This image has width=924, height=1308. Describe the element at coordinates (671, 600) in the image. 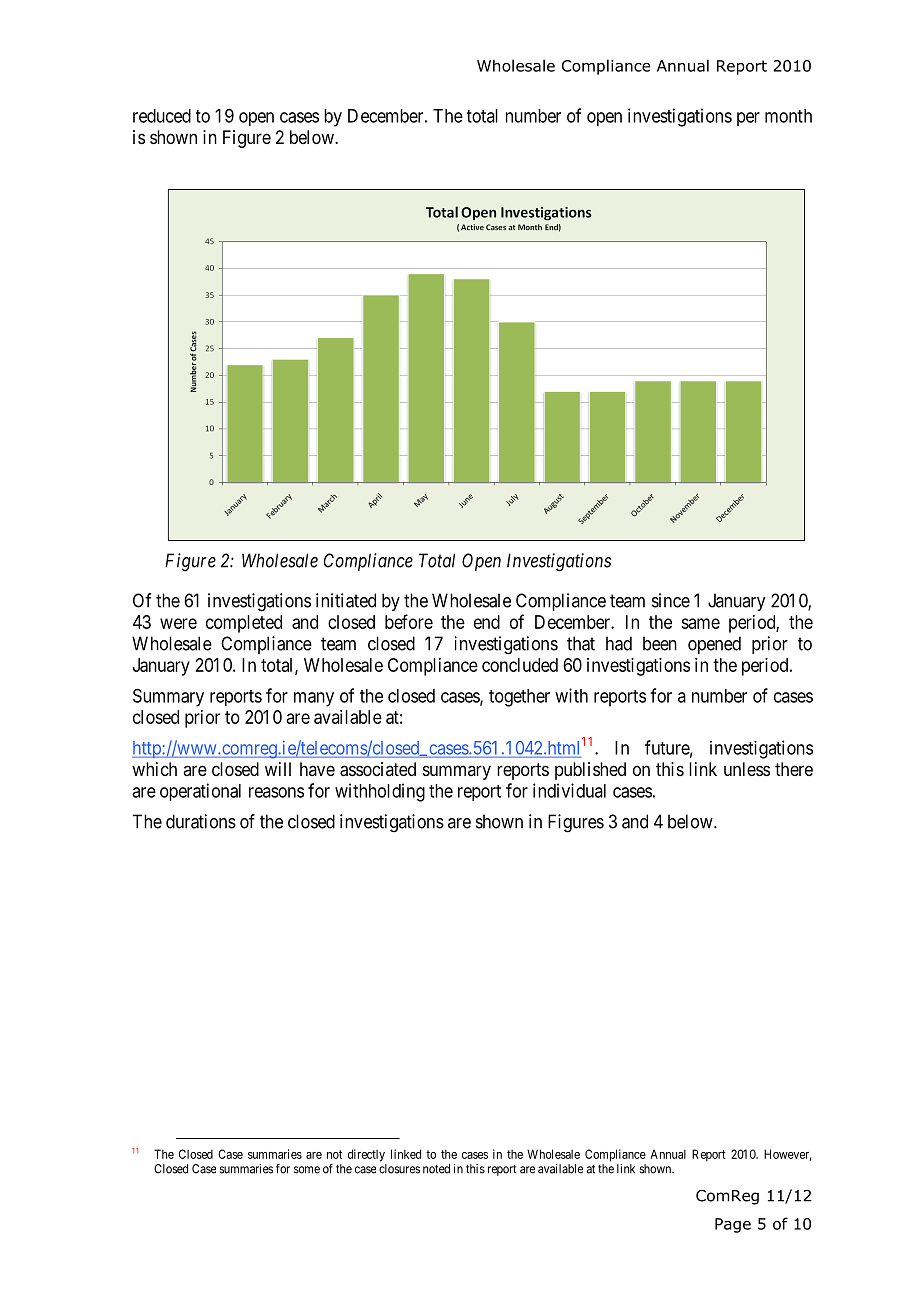

I see `since` at that location.
